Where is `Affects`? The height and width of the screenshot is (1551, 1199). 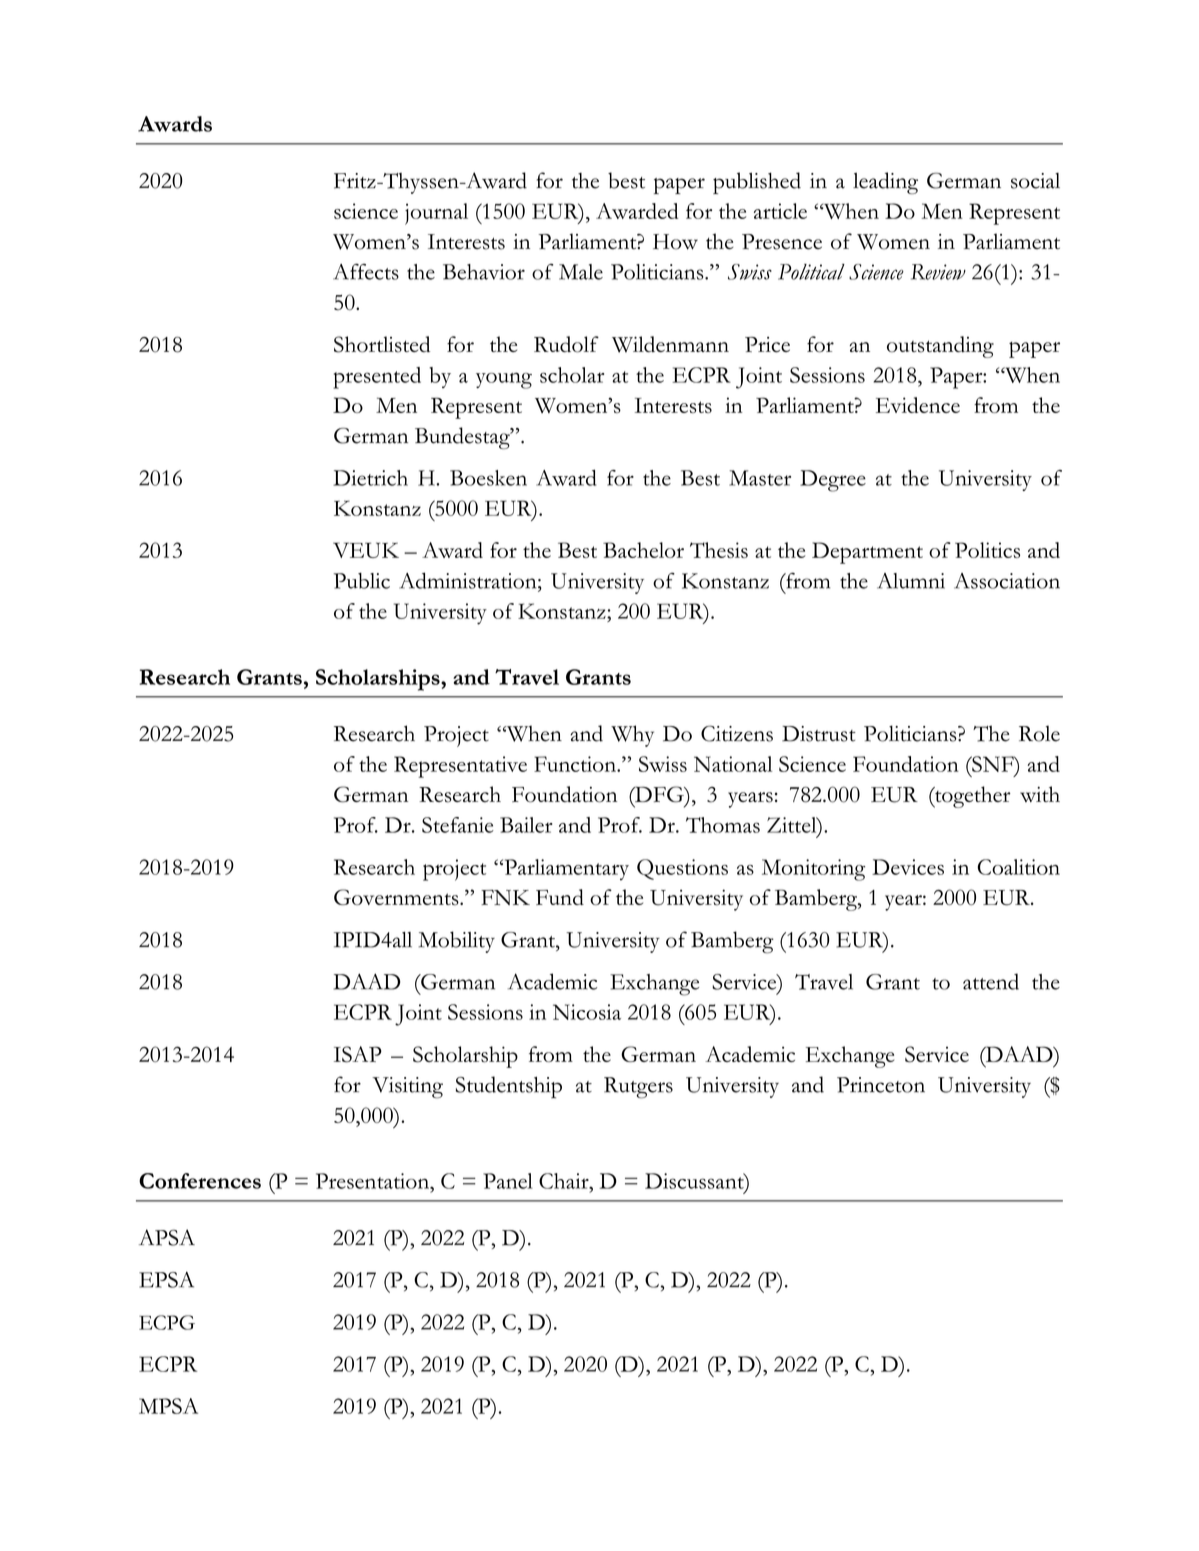
Affects is located at coordinates (366, 271).
